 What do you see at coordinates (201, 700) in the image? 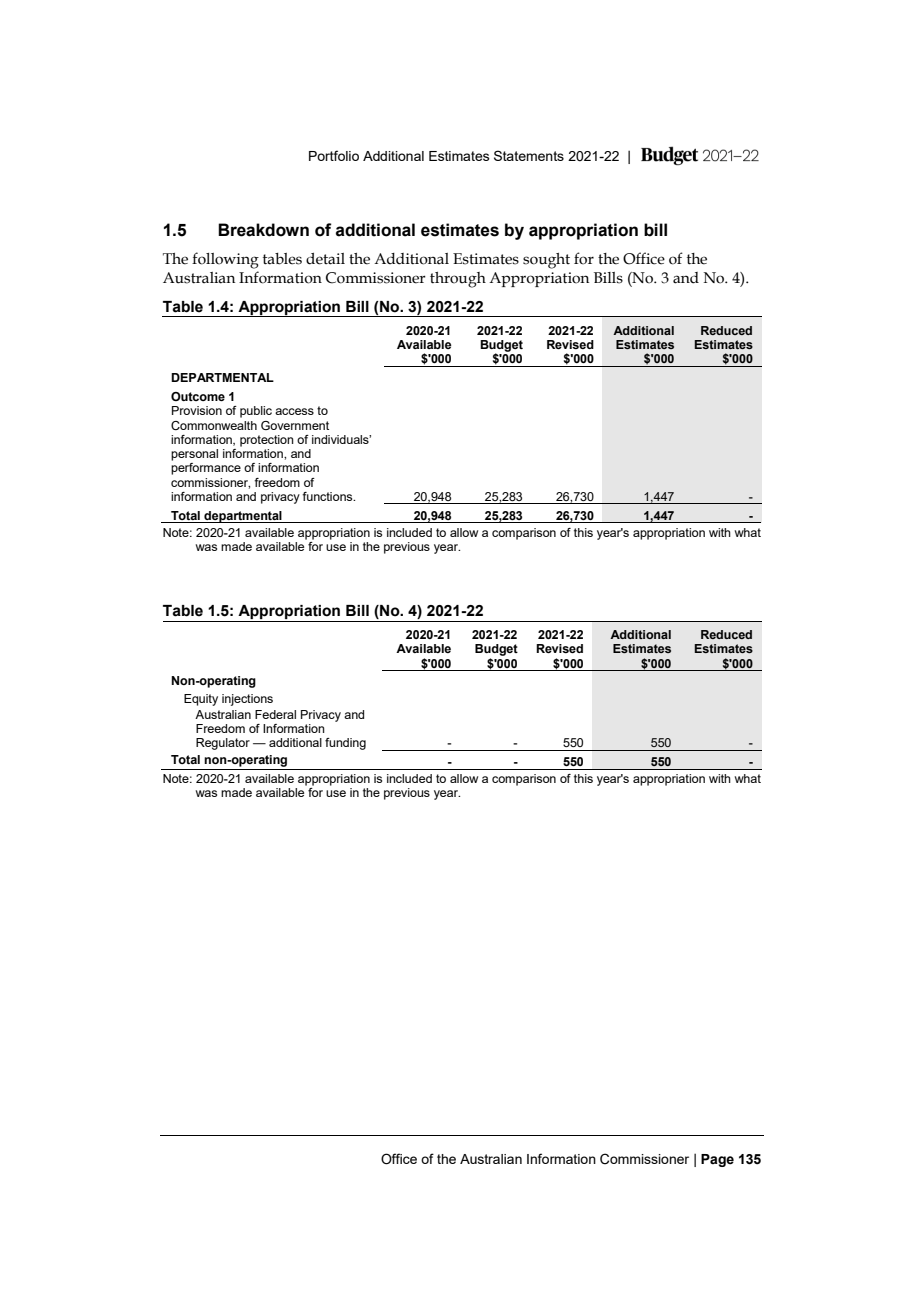
I see `Equity` at bounding box center [201, 700].
